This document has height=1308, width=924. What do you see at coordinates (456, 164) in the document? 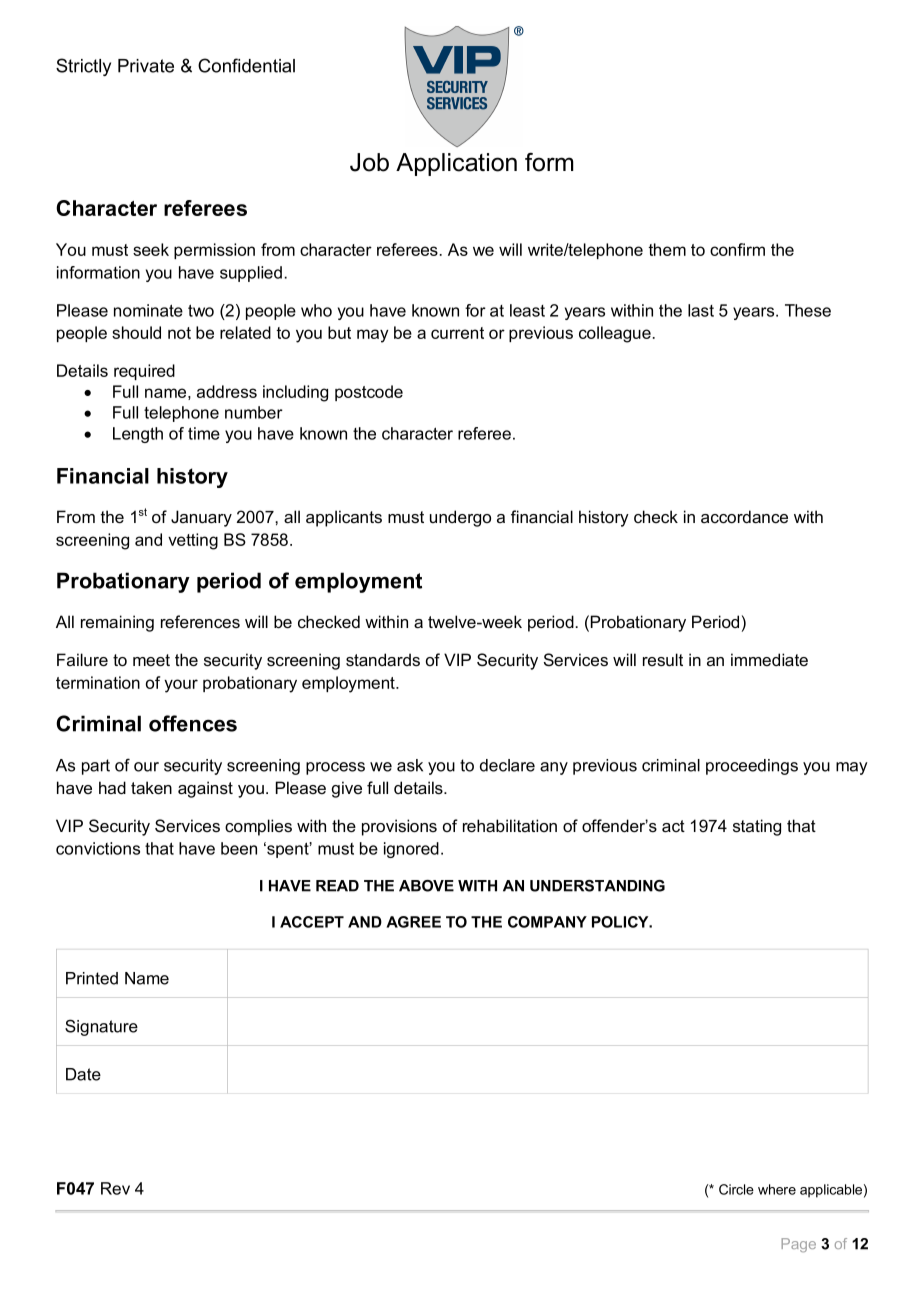
I see `Application` at bounding box center [456, 164].
